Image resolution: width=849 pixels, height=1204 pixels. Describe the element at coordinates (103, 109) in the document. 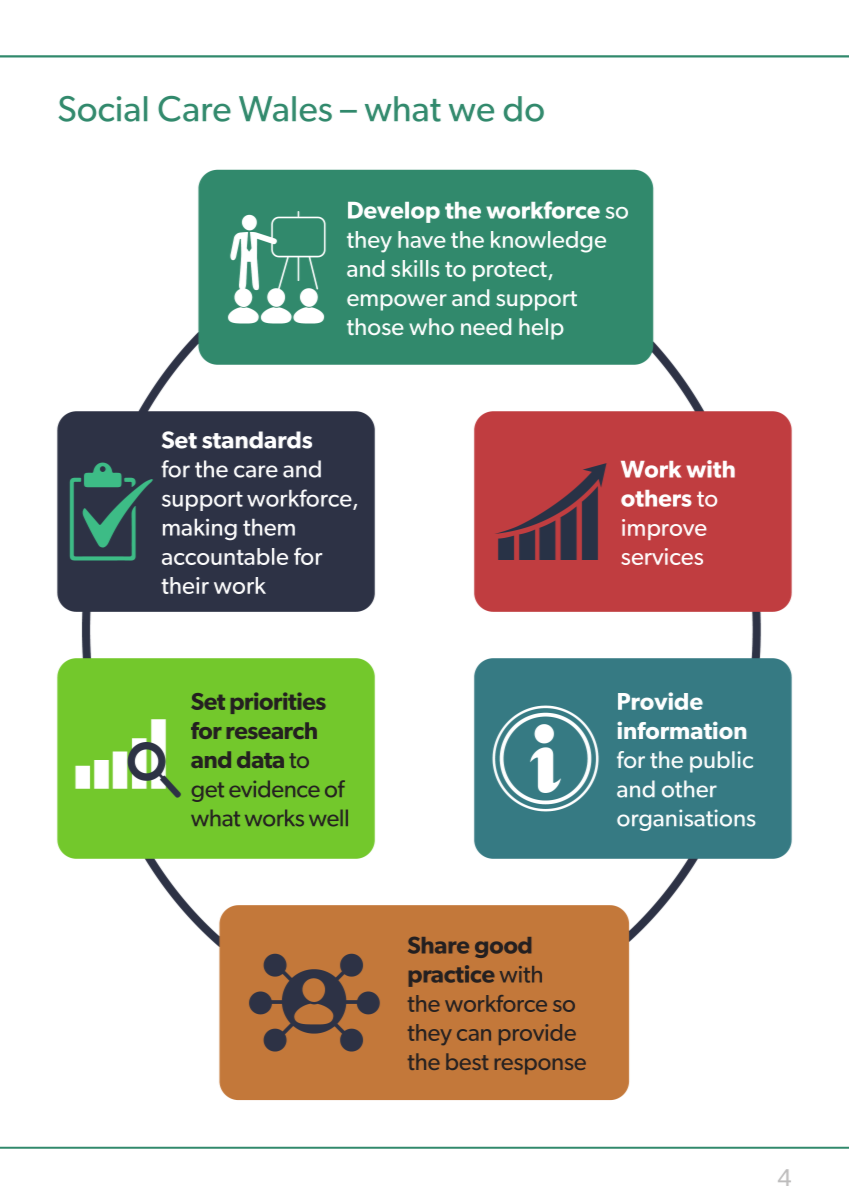

I see `Social` at that location.
